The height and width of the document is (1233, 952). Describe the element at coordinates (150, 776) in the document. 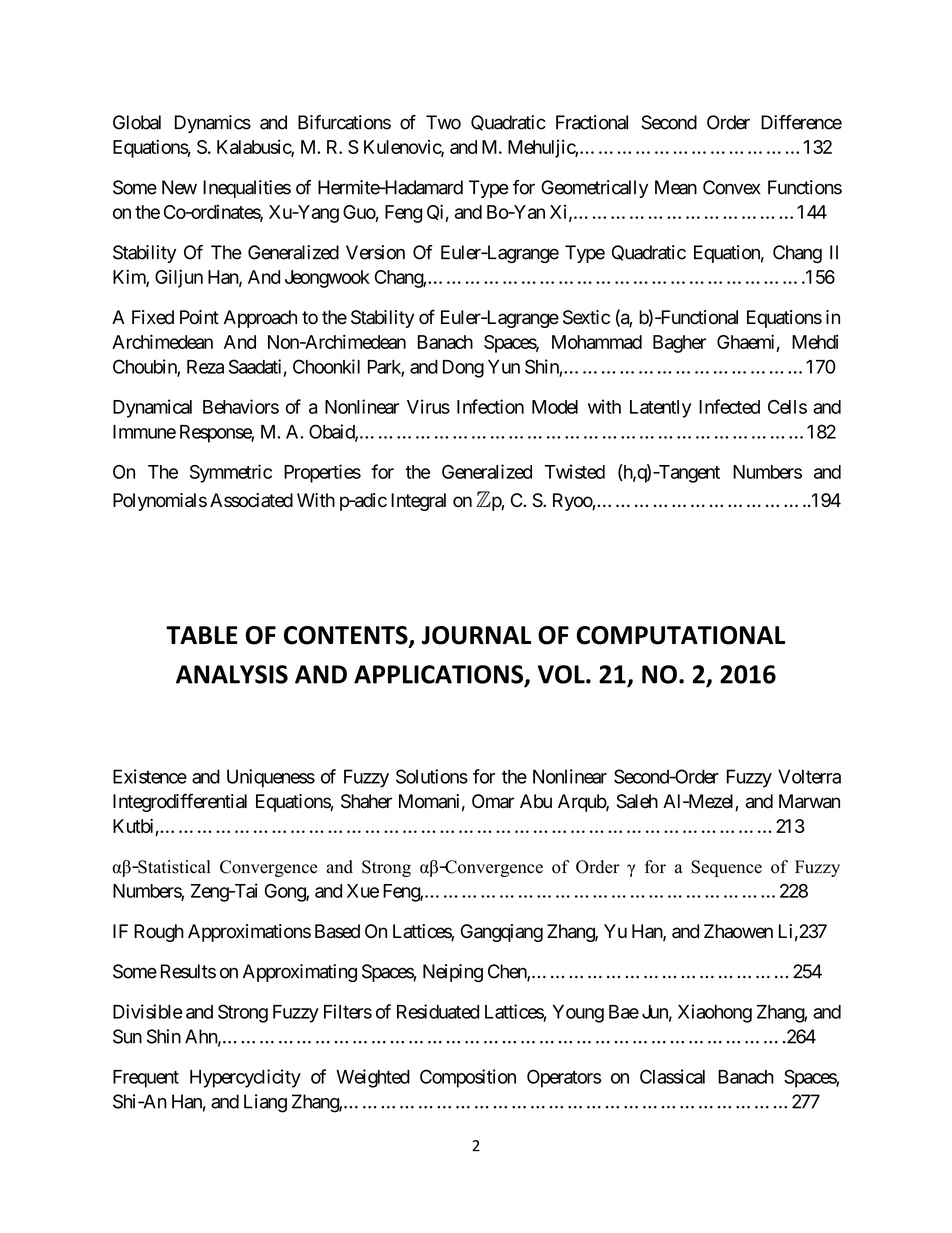

I see `Existence` at that location.
